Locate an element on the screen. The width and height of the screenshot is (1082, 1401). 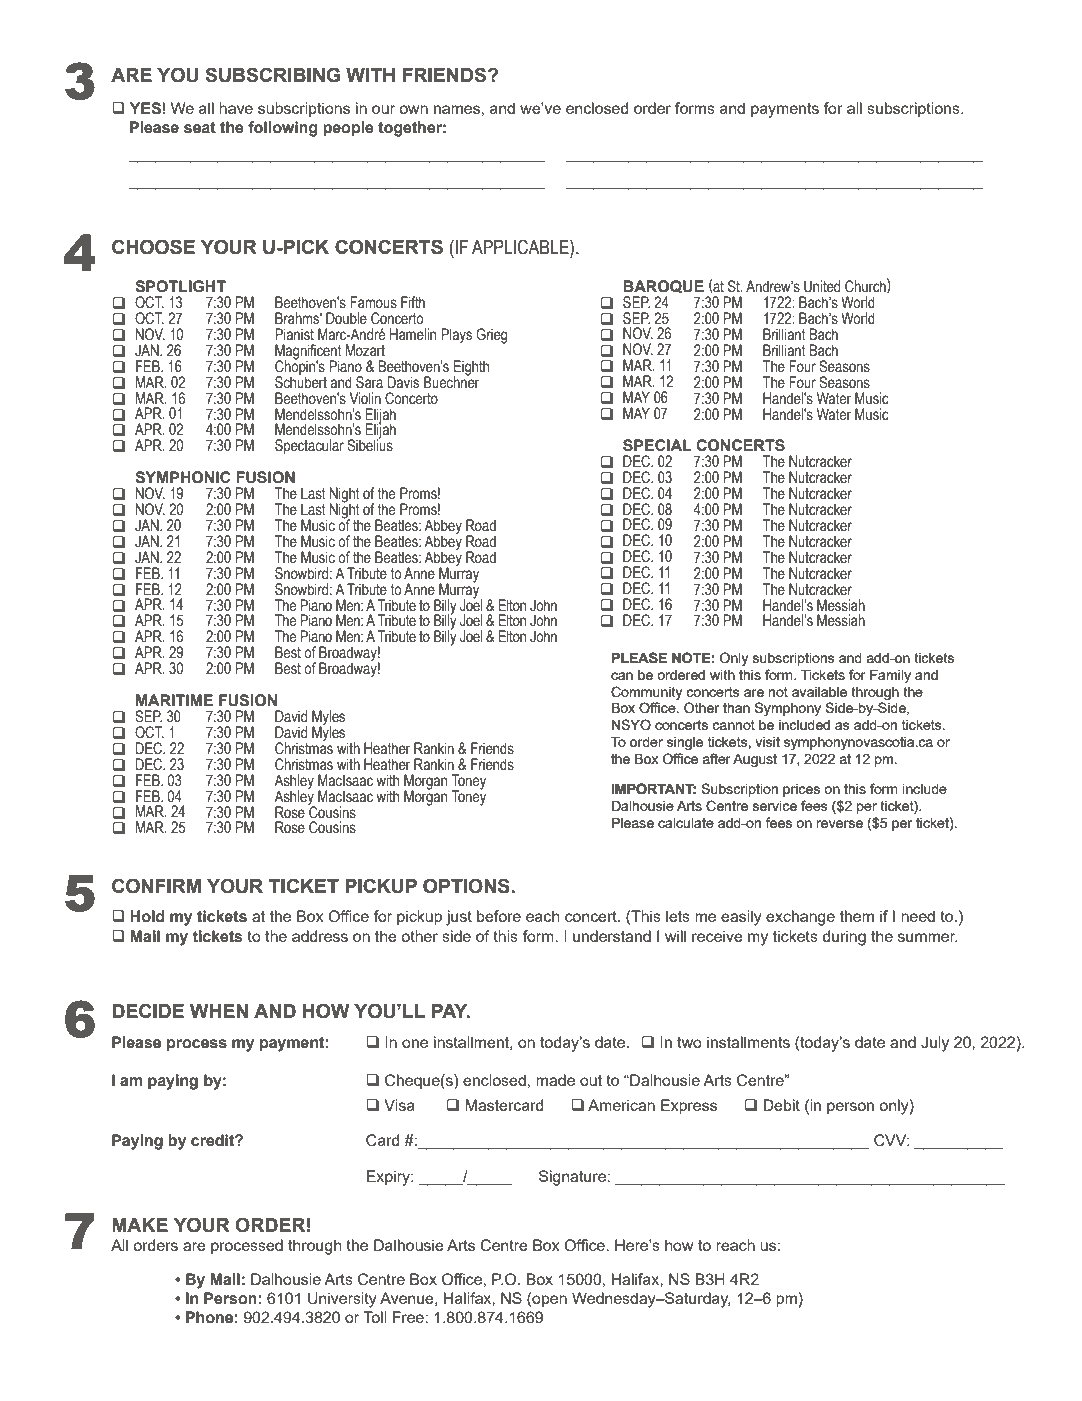
United is located at coordinates (822, 286).
